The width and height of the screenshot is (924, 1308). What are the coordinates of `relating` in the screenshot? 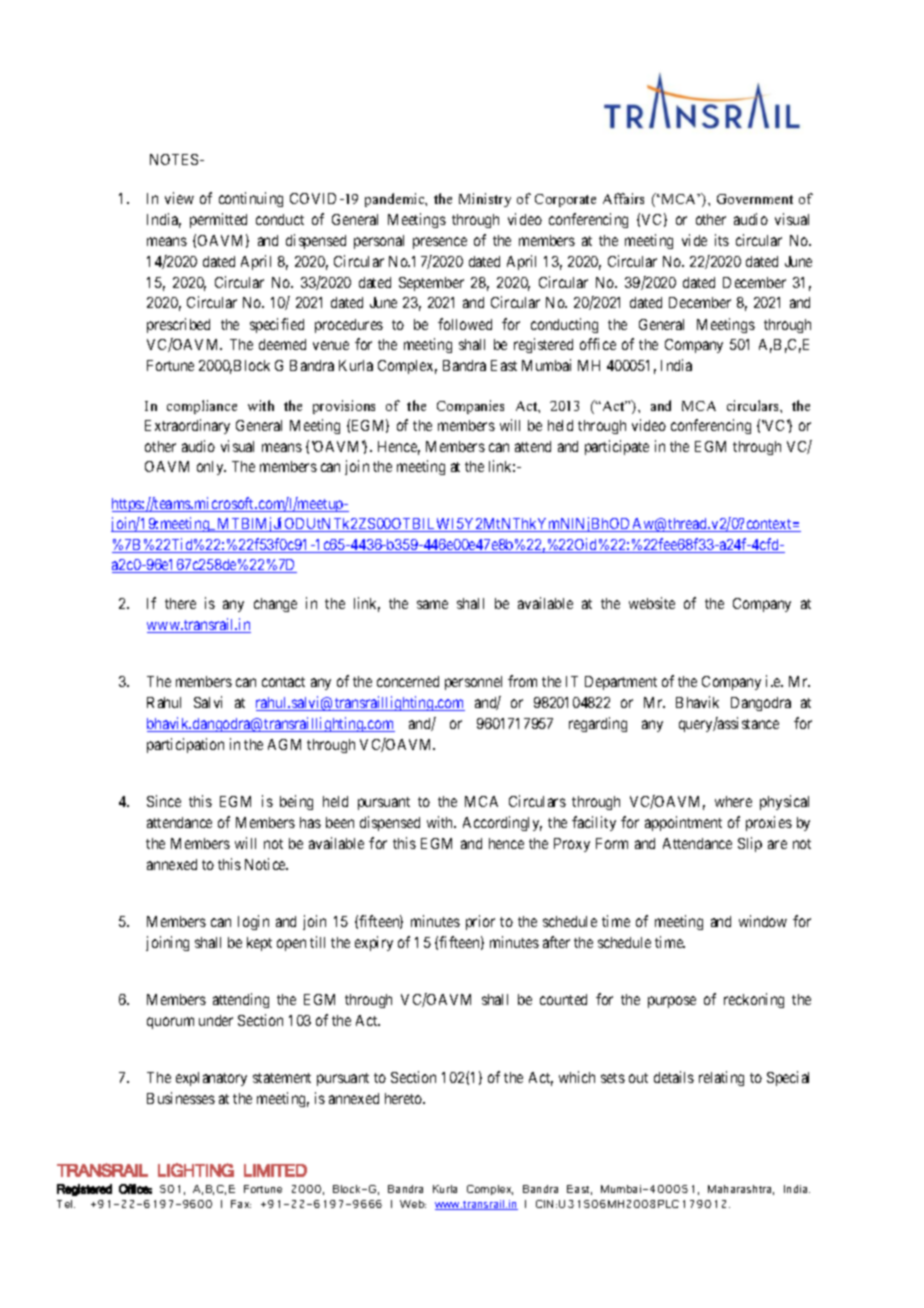 It's located at (721, 1078).
